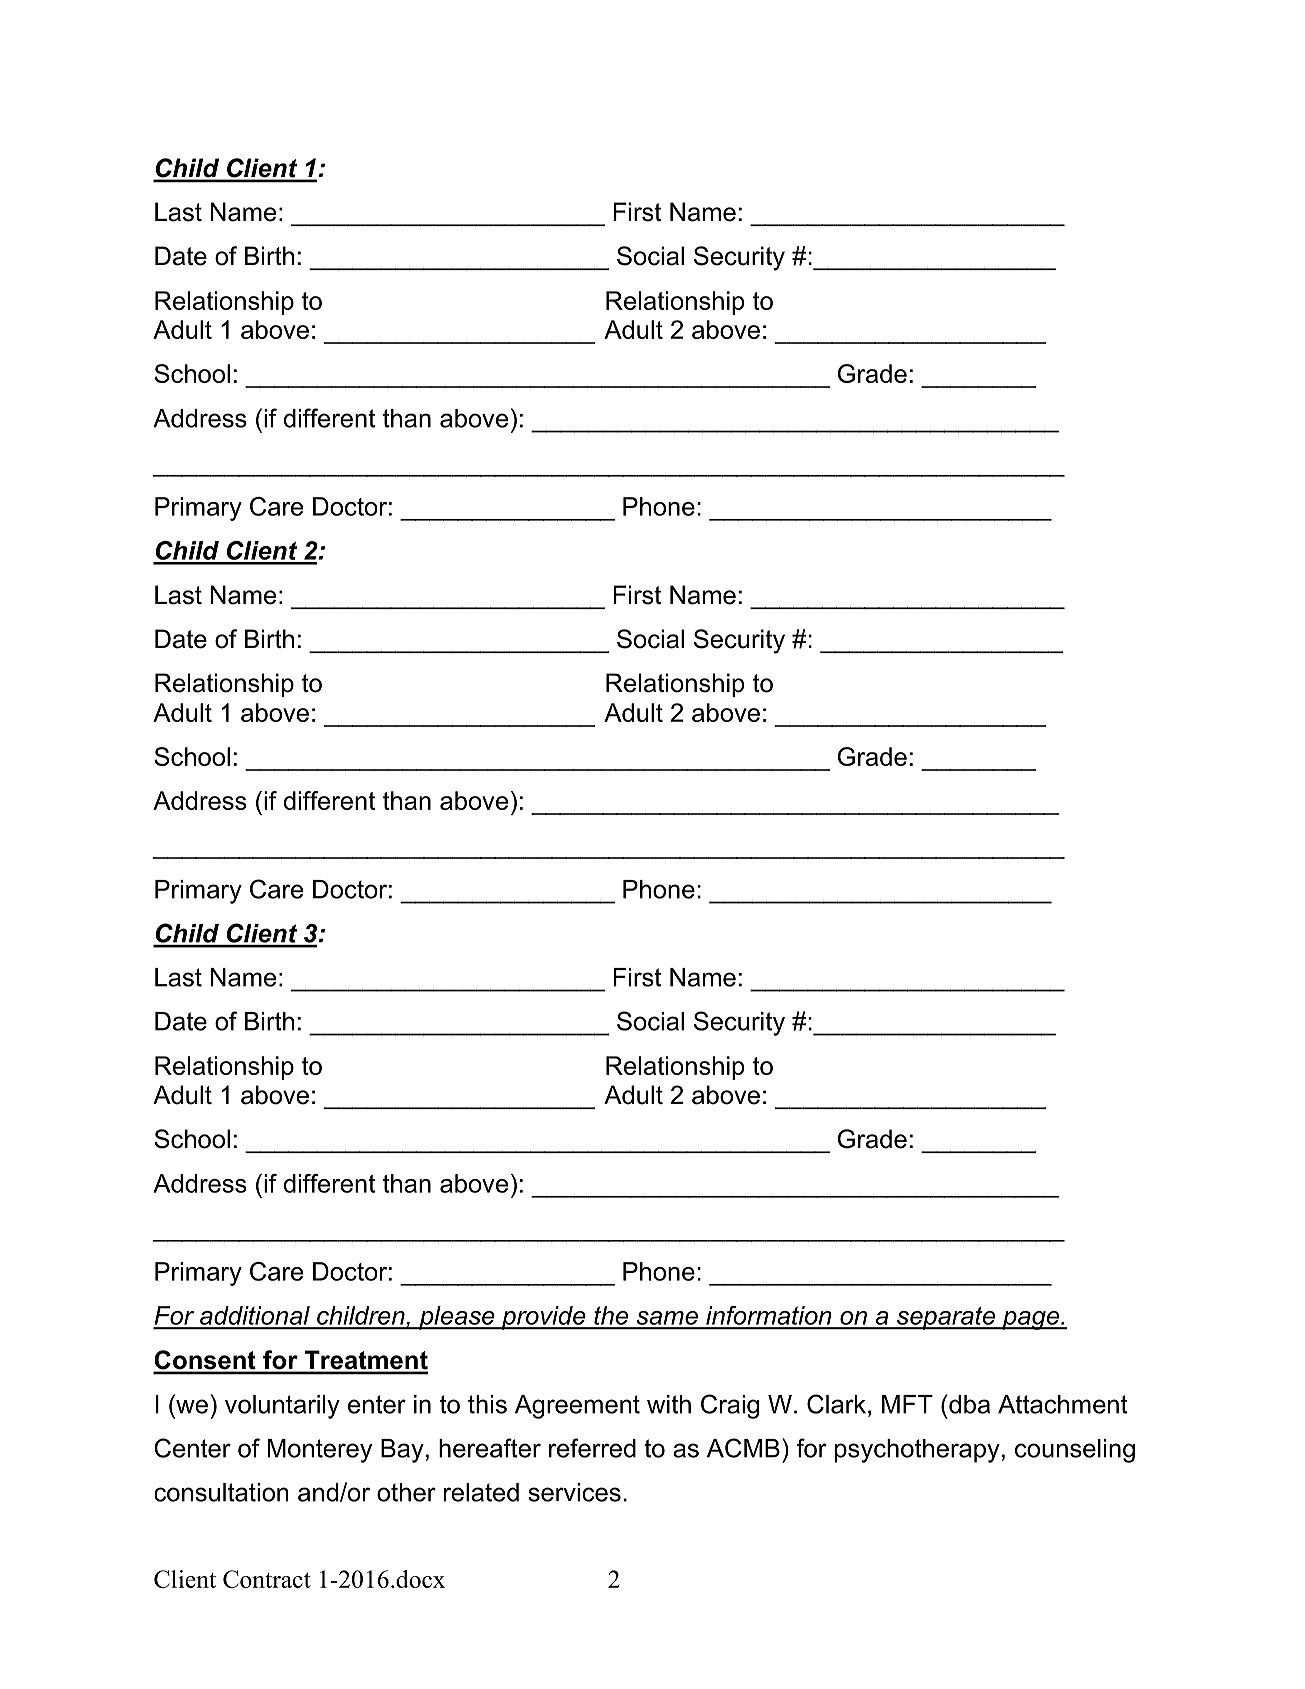  I want to click on referred, so click(592, 1448).
